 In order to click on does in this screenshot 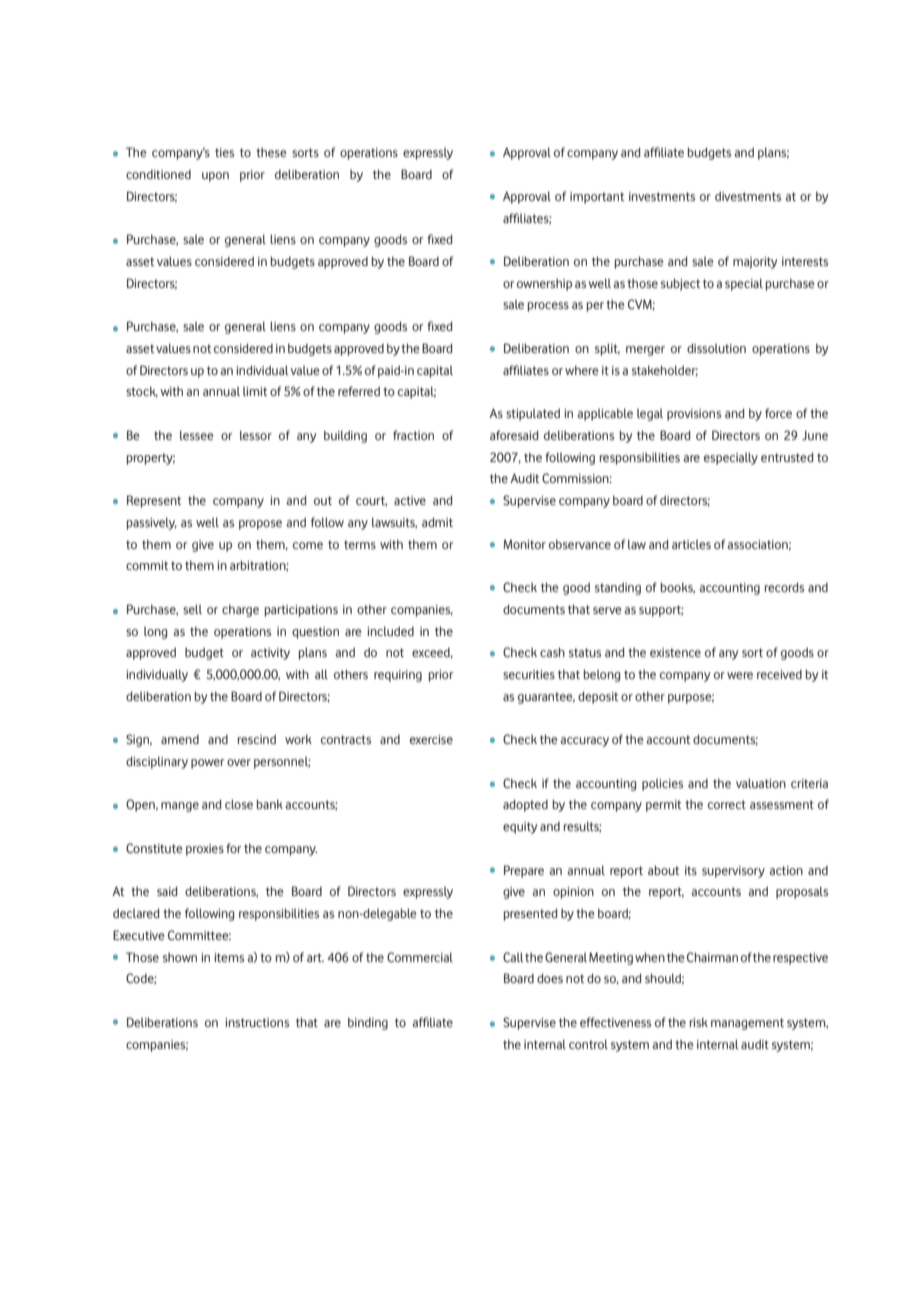, I will do `click(550, 978)`.
